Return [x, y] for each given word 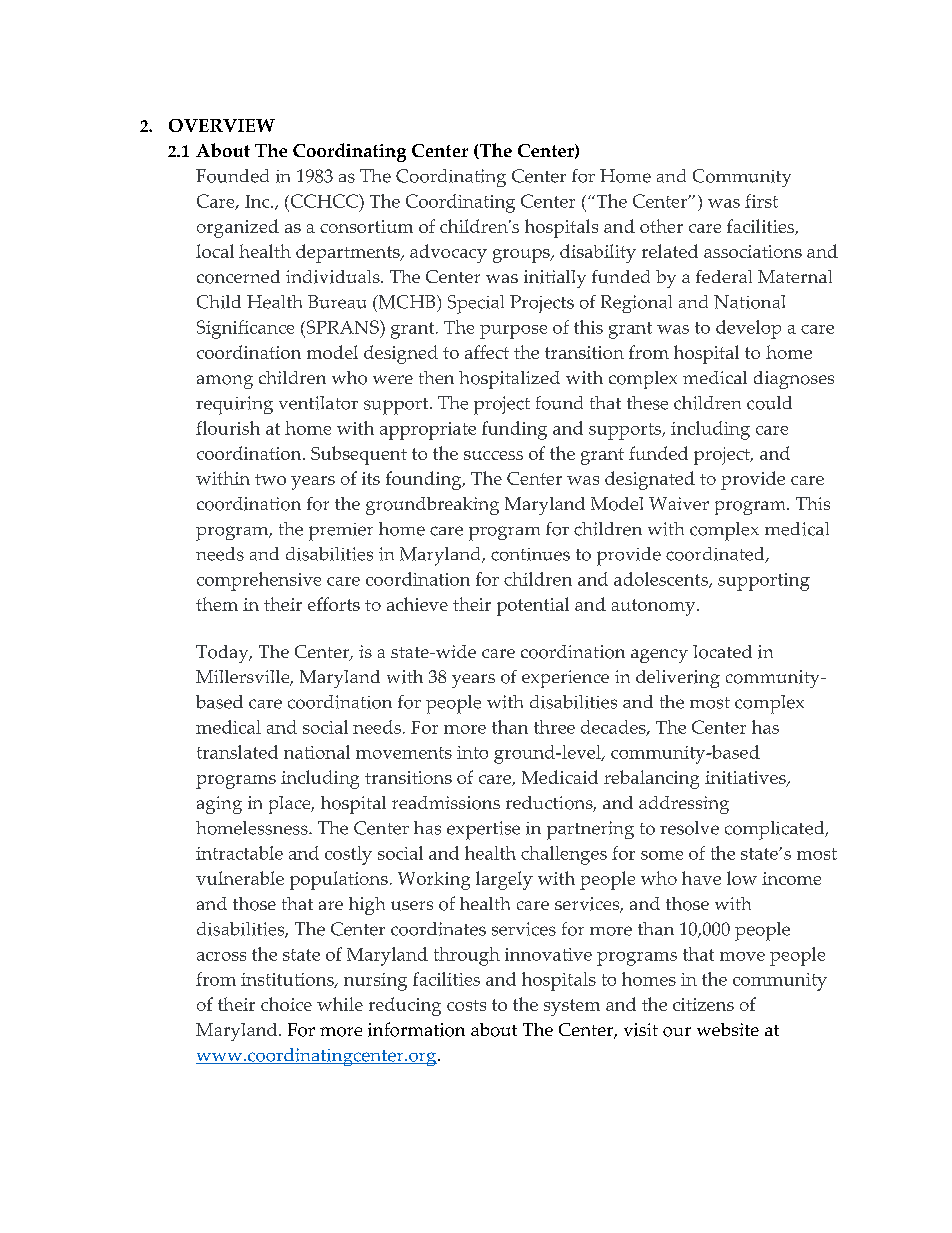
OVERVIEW [222, 125]
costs [466, 1005]
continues [530, 554]
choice [286, 1004]
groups [522, 256]
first [761, 201]
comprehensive [259, 581]
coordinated [716, 555]
